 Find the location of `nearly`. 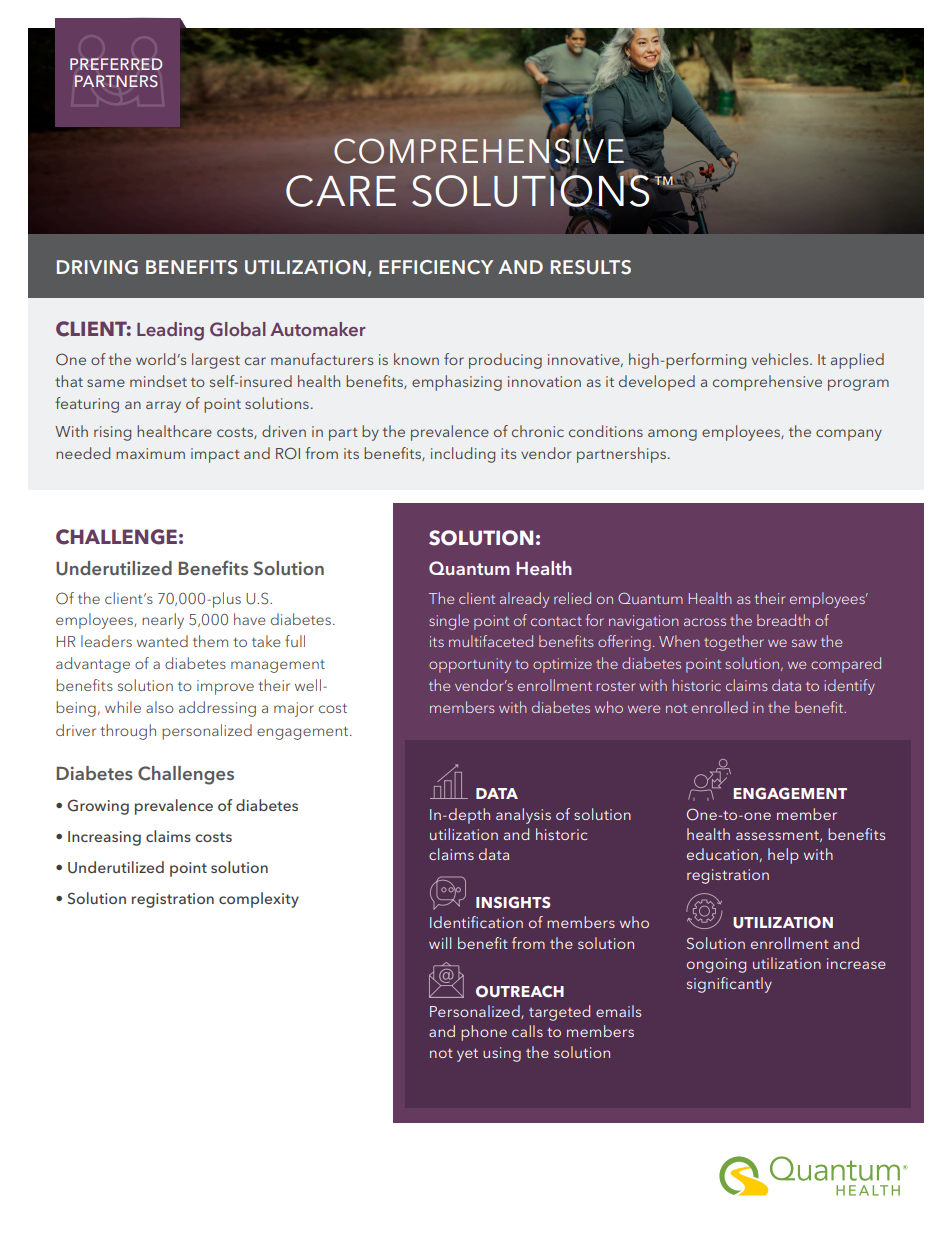

nearly is located at coordinates (163, 621).
